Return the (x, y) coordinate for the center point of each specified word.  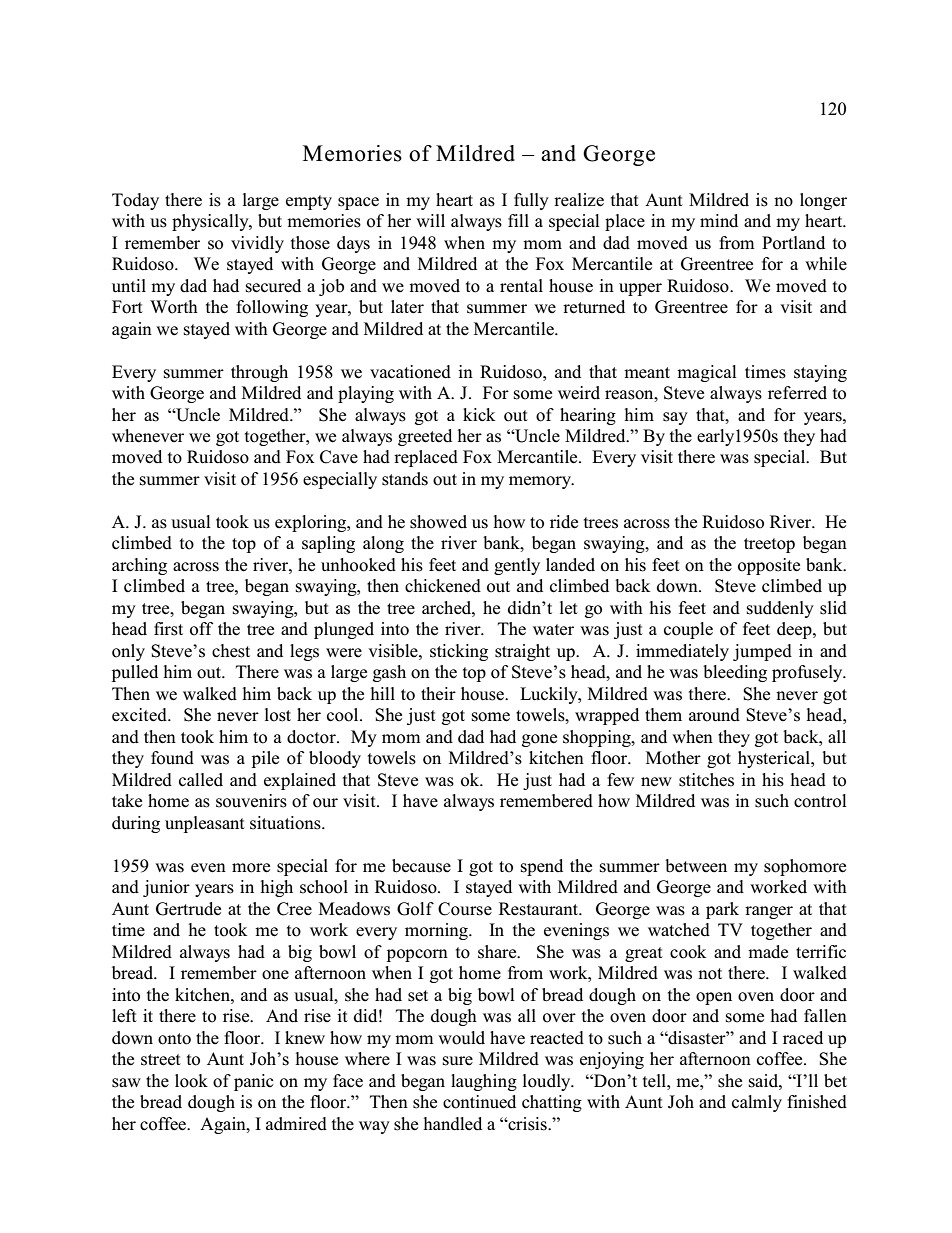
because (421, 866)
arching (139, 566)
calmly (757, 1103)
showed (438, 522)
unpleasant (205, 824)
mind (719, 220)
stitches (706, 780)
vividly (257, 244)
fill (518, 220)
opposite (769, 566)
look (191, 1081)
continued (479, 1102)
